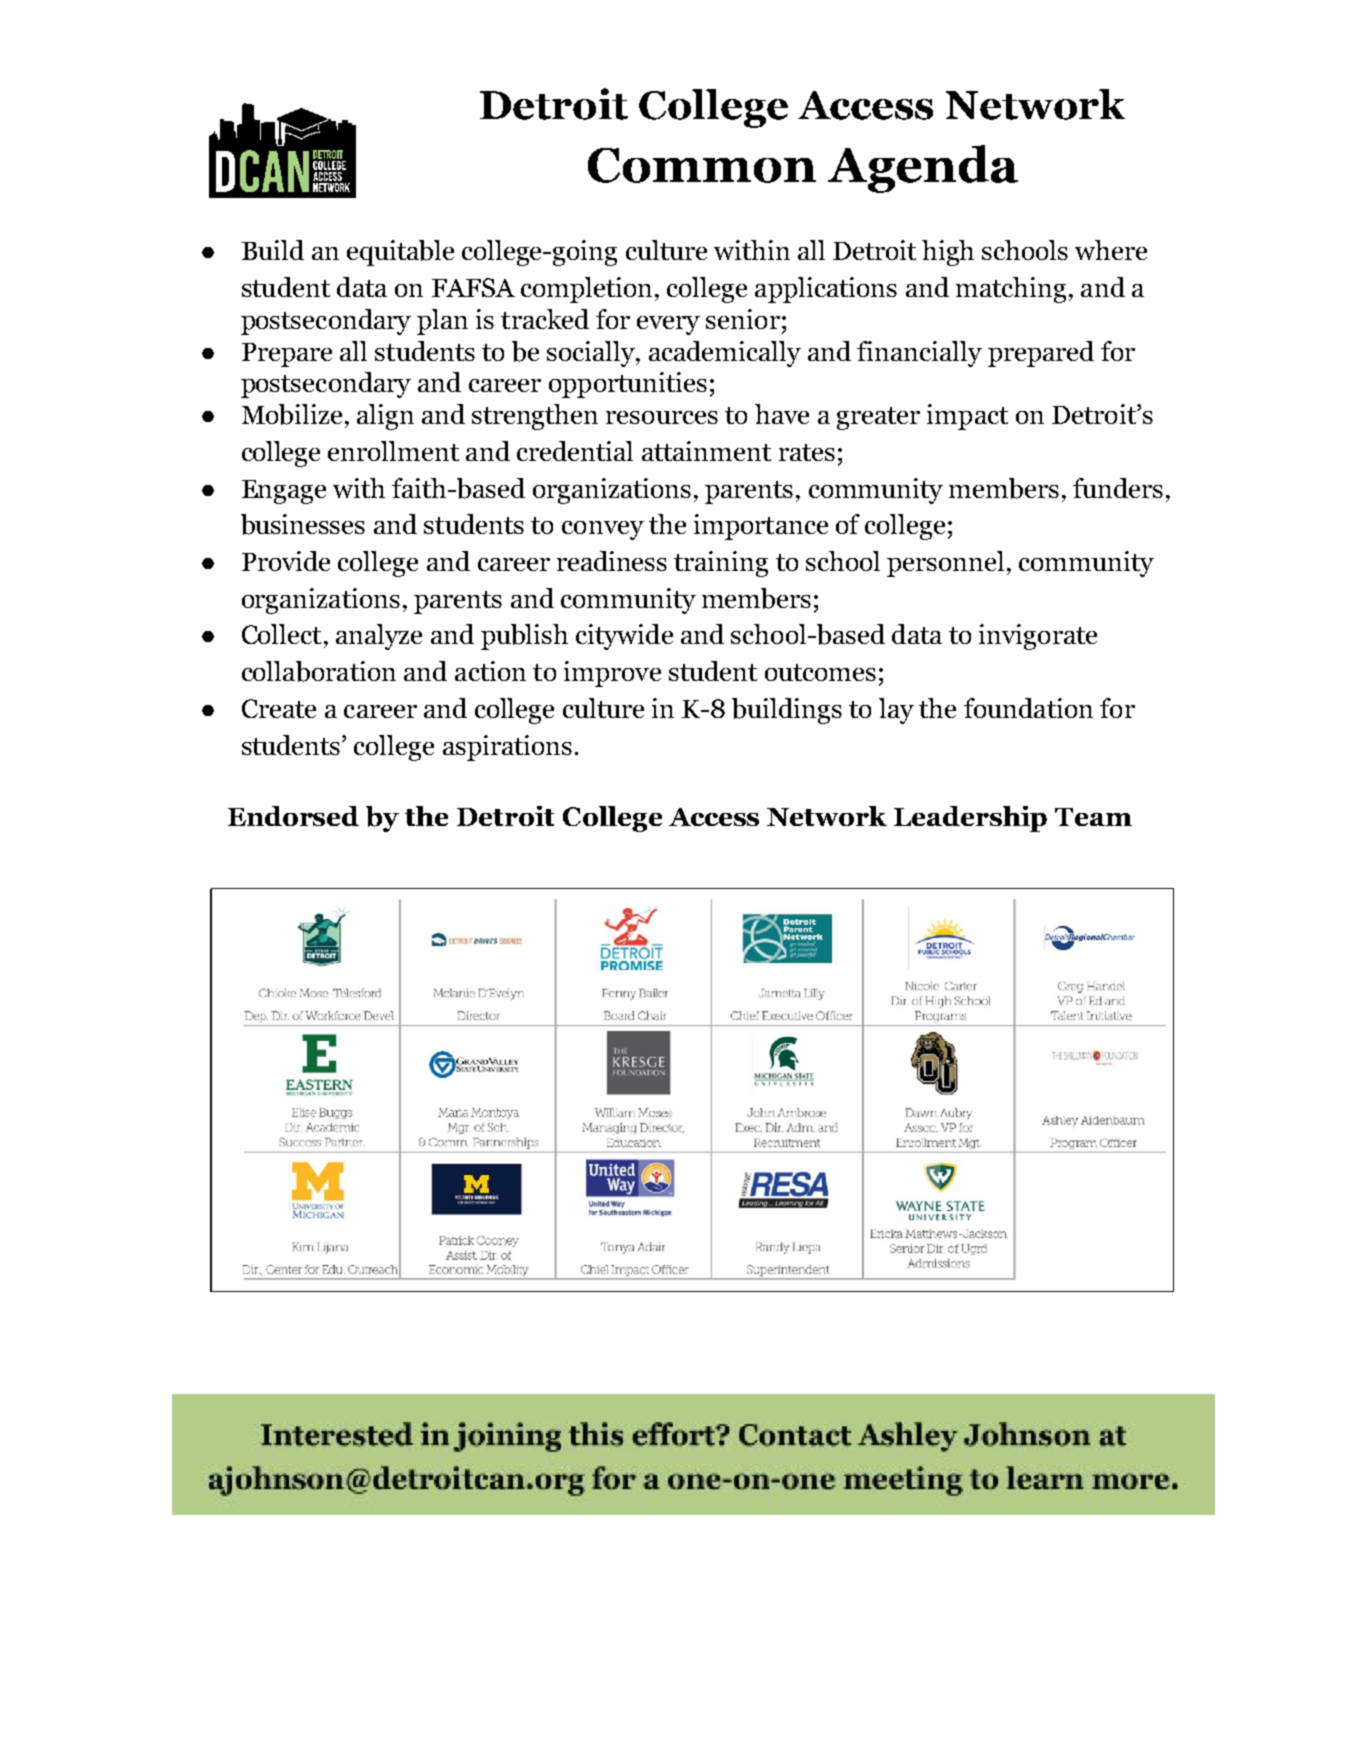  What do you see at coordinates (628, 385) in the screenshot?
I see `opportunities` at bounding box center [628, 385].
